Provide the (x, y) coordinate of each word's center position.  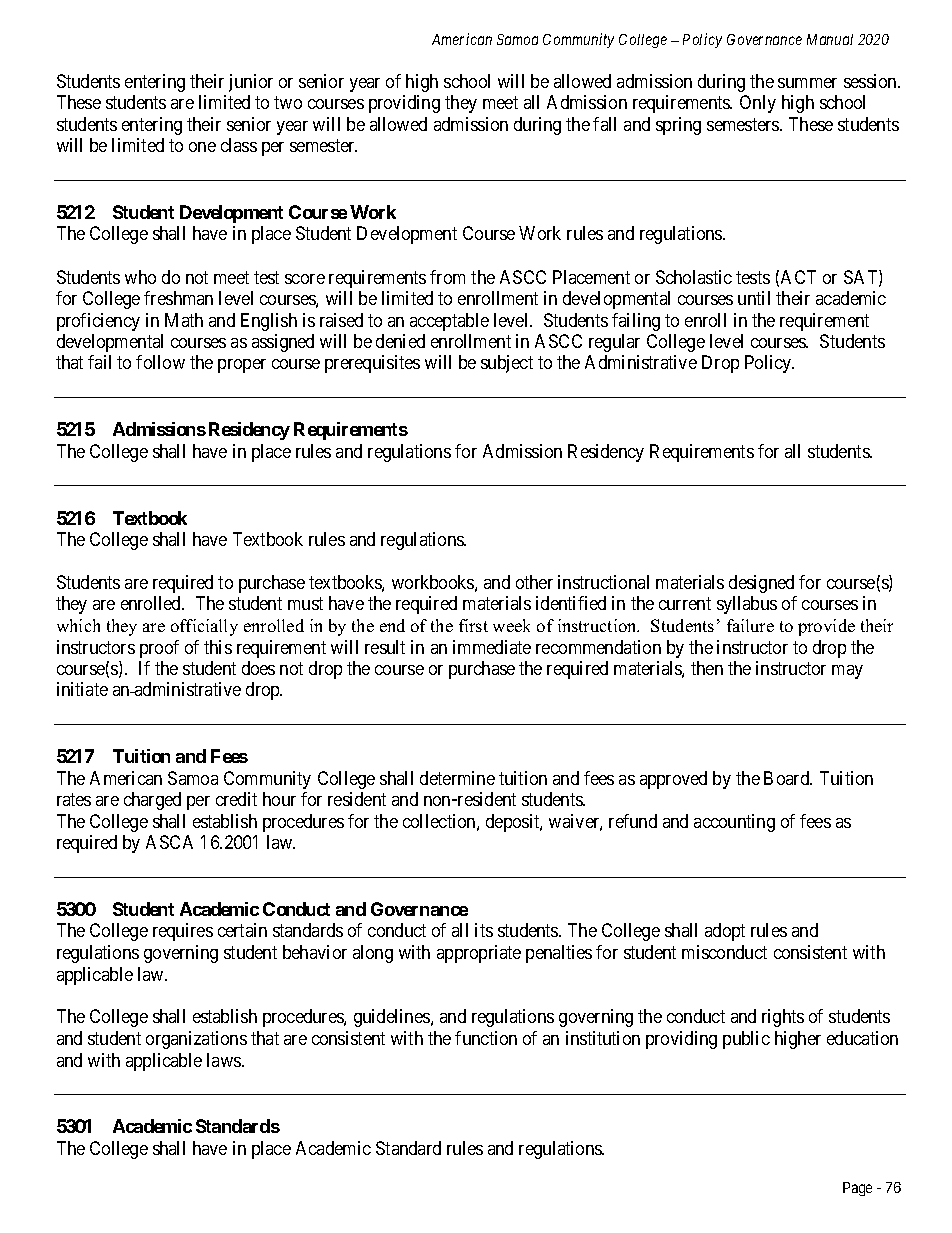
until (754, 298)
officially (204, 627)
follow (160, 362)
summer (807, 83)
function (486, 1038)
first (473, 625)
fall (604, 124)
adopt (725, 932)
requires (183, 932)
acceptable (449, 322)
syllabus (747, 605)
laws (225, 1060)
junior (251, 83)
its (484, 930)
